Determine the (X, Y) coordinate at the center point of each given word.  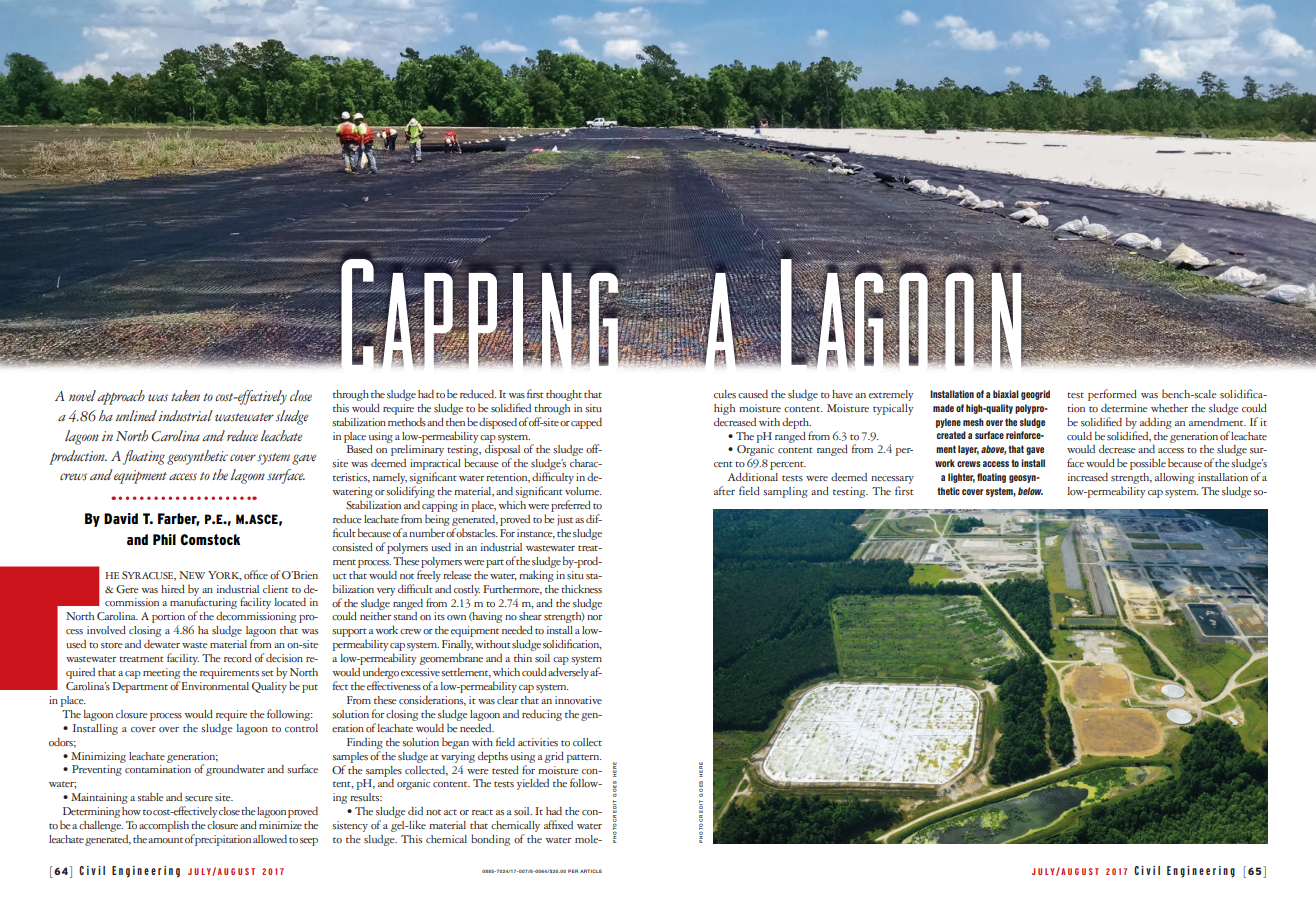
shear (530, 616)
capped (586, 423)
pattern (584, 758)
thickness (581, 589)
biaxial (1006, 394)
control (301, 728)
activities (538, 742)
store (112, 645)
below (1030, 491)
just (565, 520)
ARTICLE (591, 871)
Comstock (210, 539)
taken (185, 396)
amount (165, 840)
